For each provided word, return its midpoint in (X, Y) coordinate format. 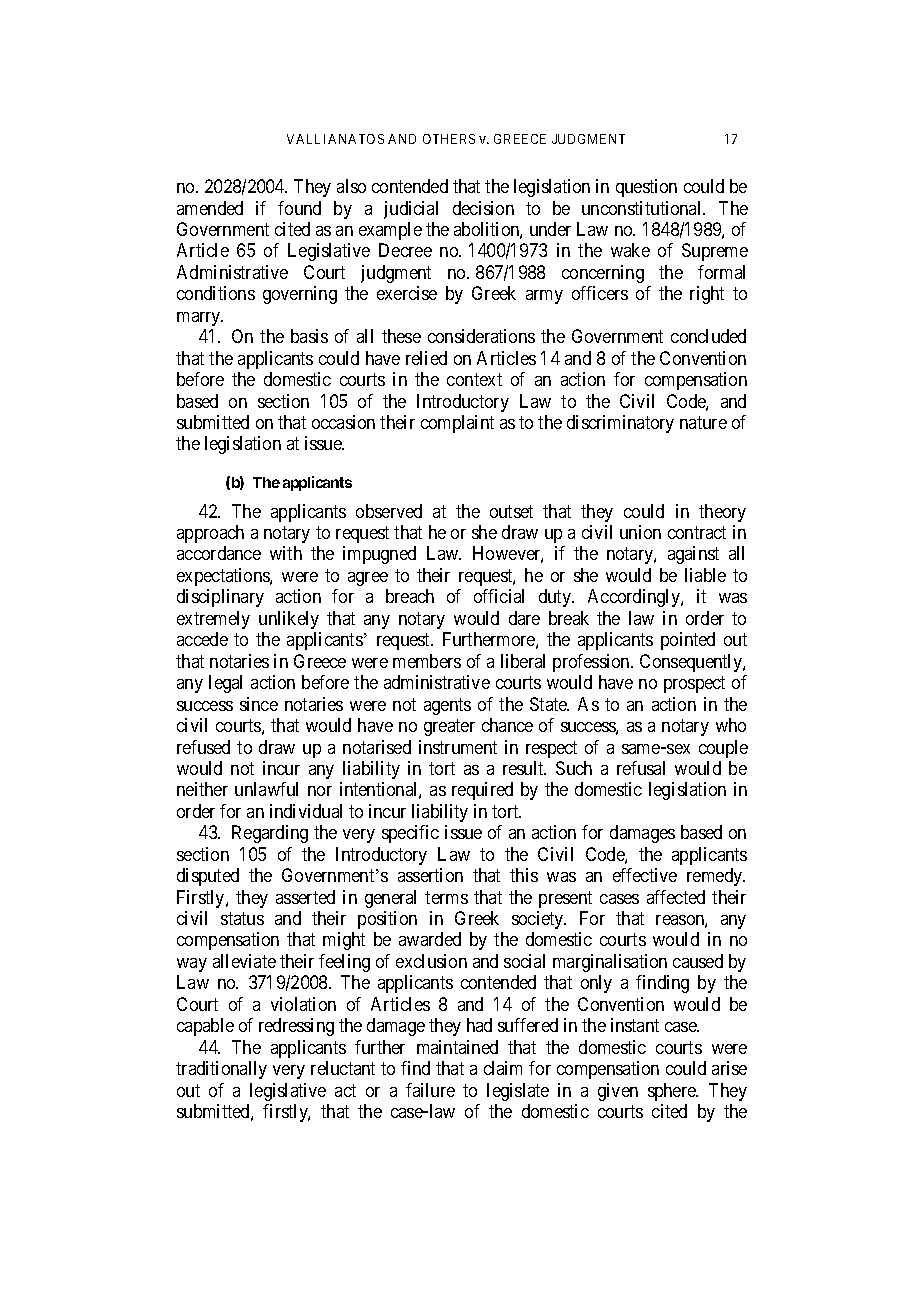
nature (703, 422)
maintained (457, 1047)
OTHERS (449, 139)
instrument (458, 747)
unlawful (266, 789)
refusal (641, 768)
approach (210, 534)
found (299, 208)
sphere (673, 1092)
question (646, 188)
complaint (457, 424)
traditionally (221, 1070)
